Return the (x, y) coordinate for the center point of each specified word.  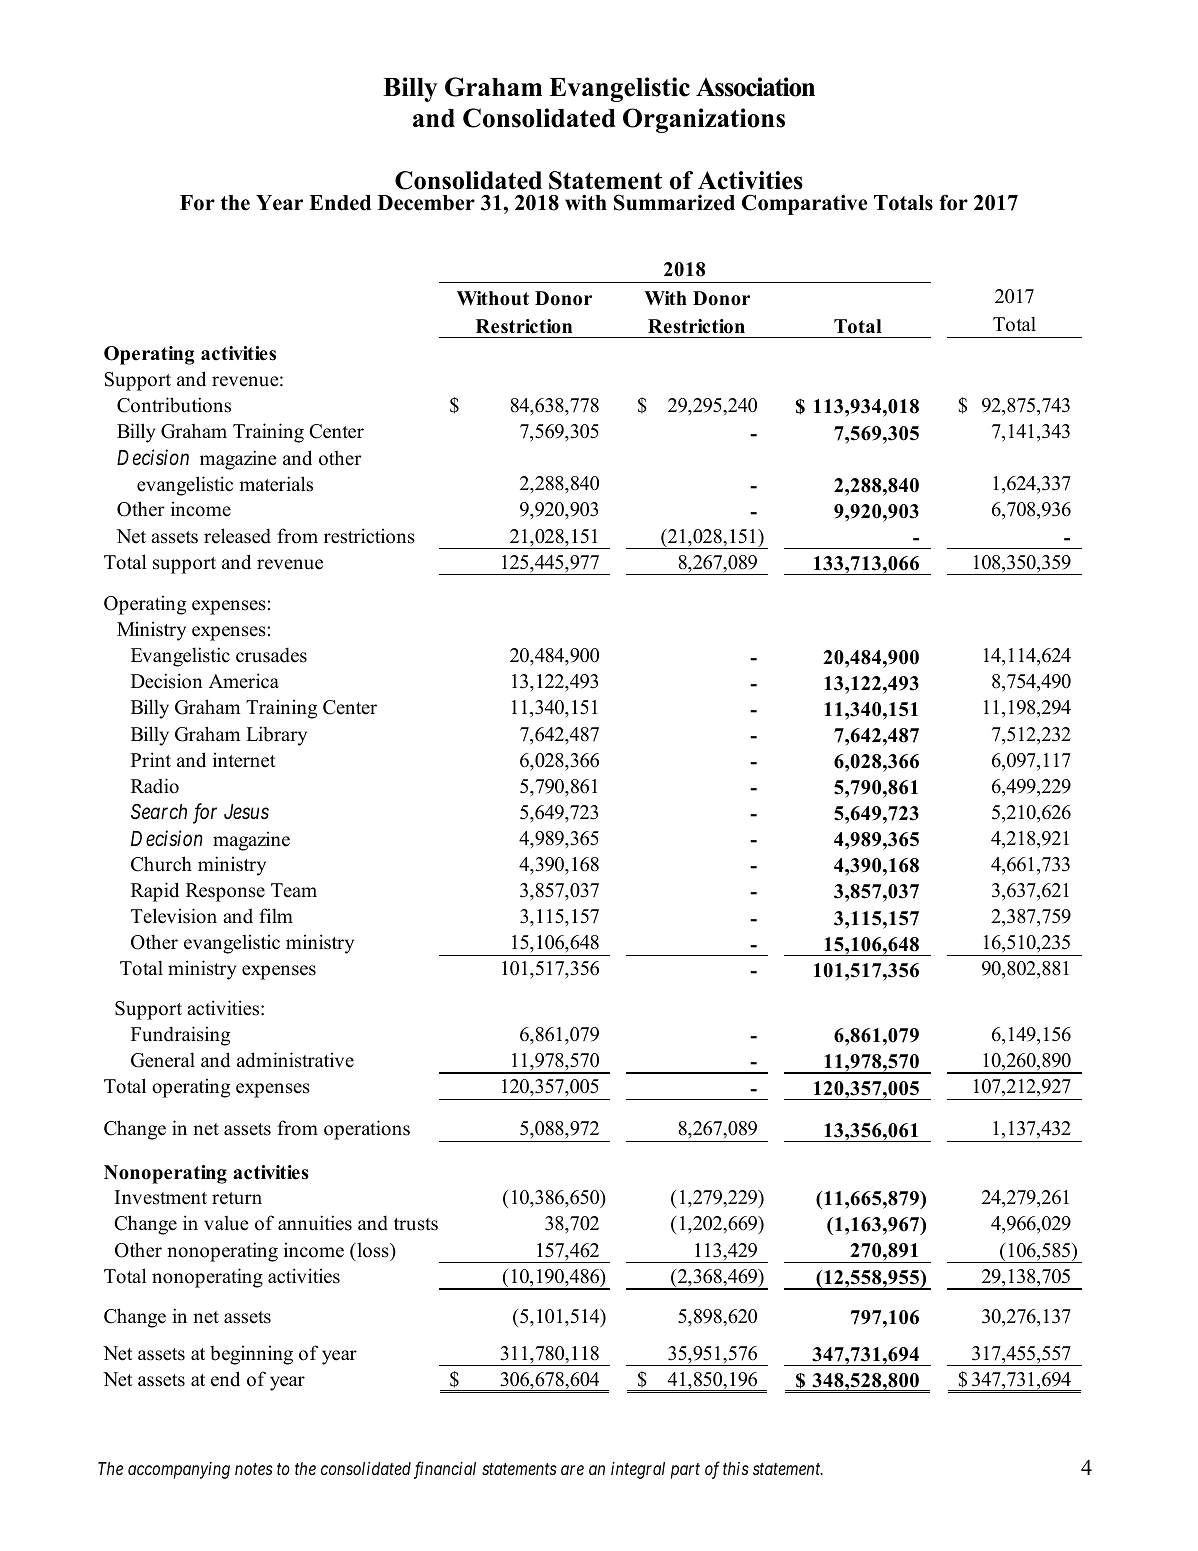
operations (367, 1130)
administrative (295, 1060)
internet (244, 760)
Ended (340, 203)
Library (276, 736)
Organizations (704, 120)
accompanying (179, 1470)
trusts (416, 1224)
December (426, 203)
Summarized (674, 202)
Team (294, 890)
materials (276, 484)
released (237, 536)
